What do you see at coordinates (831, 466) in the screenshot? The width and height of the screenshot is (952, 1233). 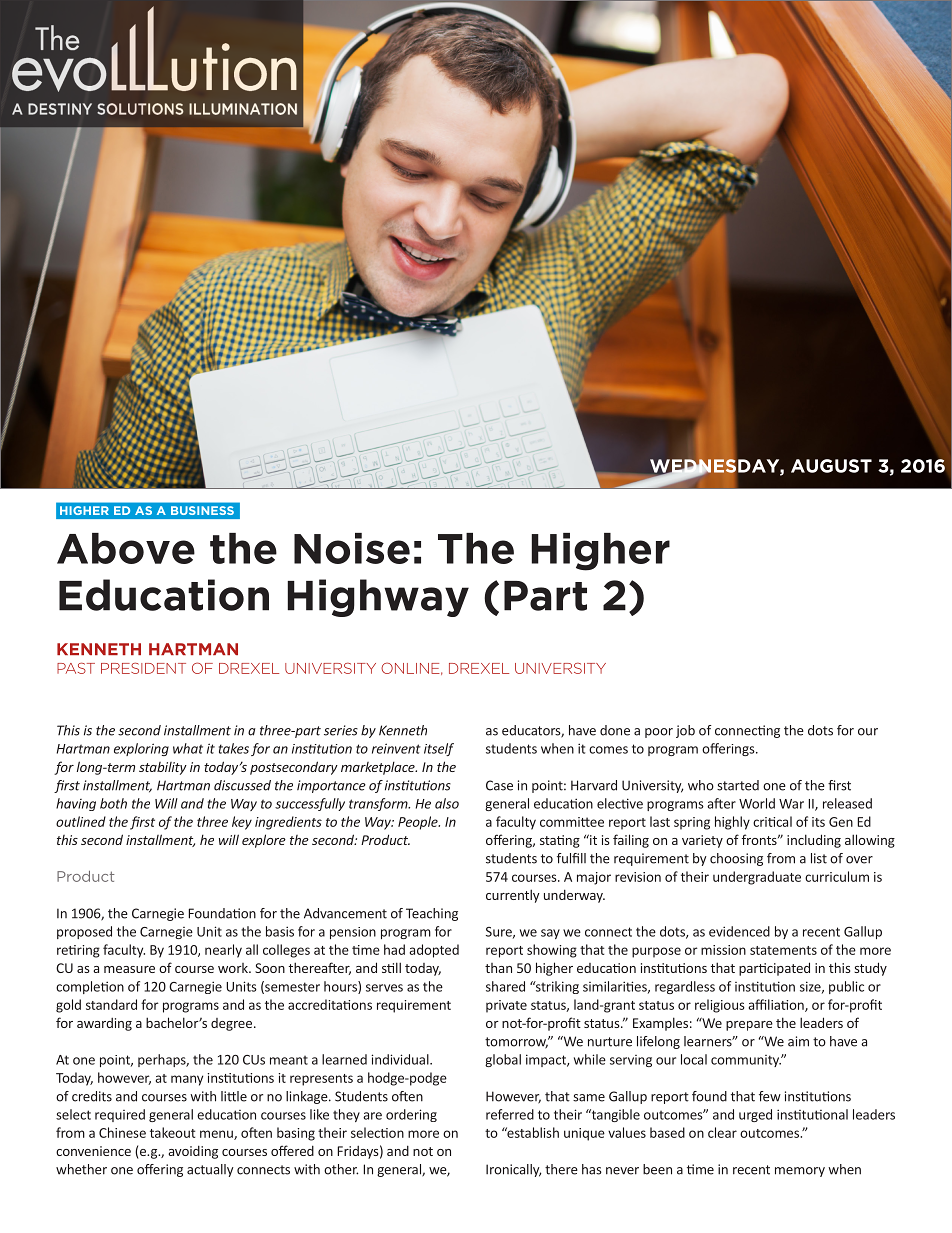 I see `AUGUST` at bounding box center [831, 466].
